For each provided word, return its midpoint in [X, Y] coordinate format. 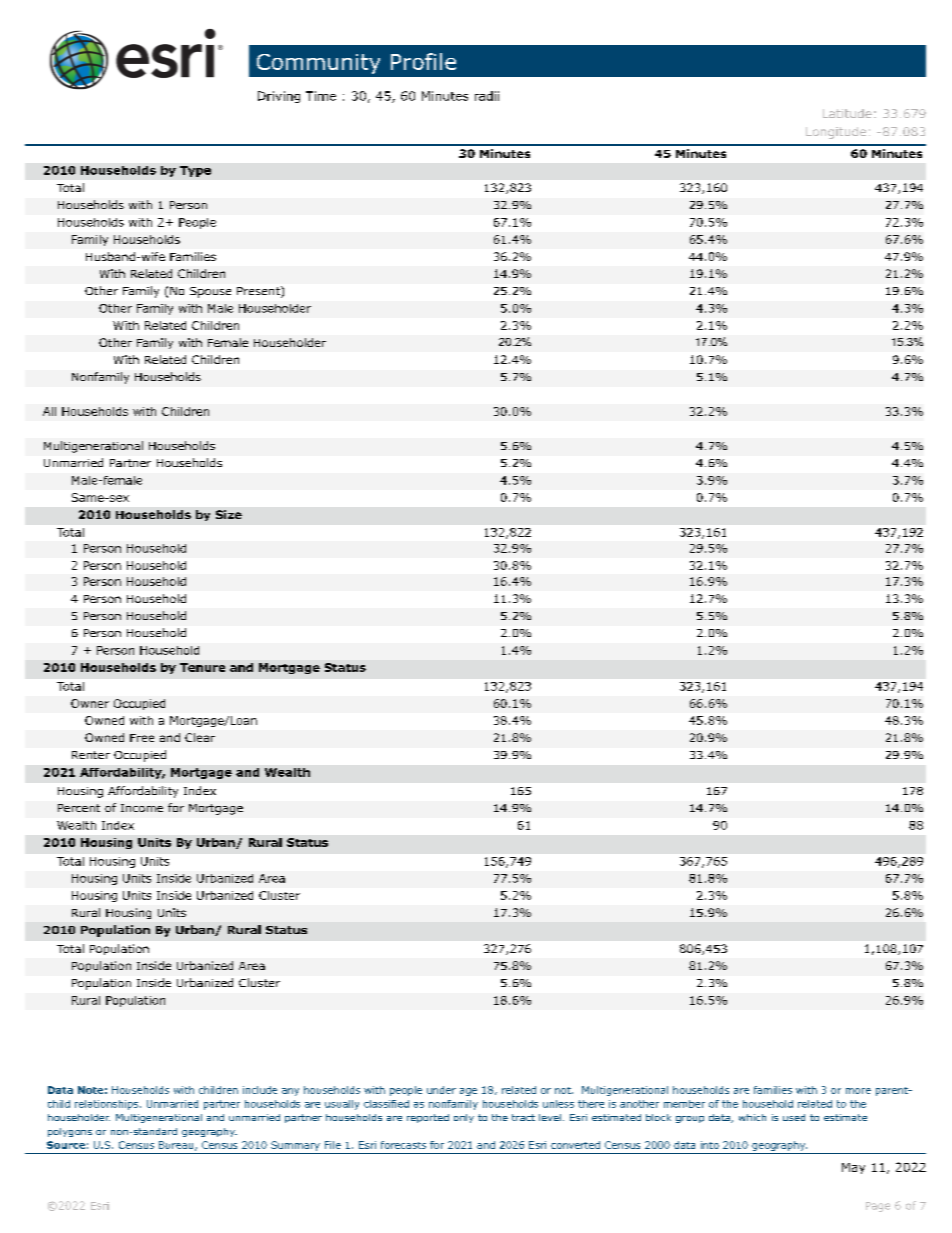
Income [142, 808]
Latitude [847, 113]
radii [487, 96]
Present [259, 292]
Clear [200, 737]
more [858, 1091]
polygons [70, 1132]
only [464, 1118]
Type [195, 171]
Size [229, 514]
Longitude [836, 133]
